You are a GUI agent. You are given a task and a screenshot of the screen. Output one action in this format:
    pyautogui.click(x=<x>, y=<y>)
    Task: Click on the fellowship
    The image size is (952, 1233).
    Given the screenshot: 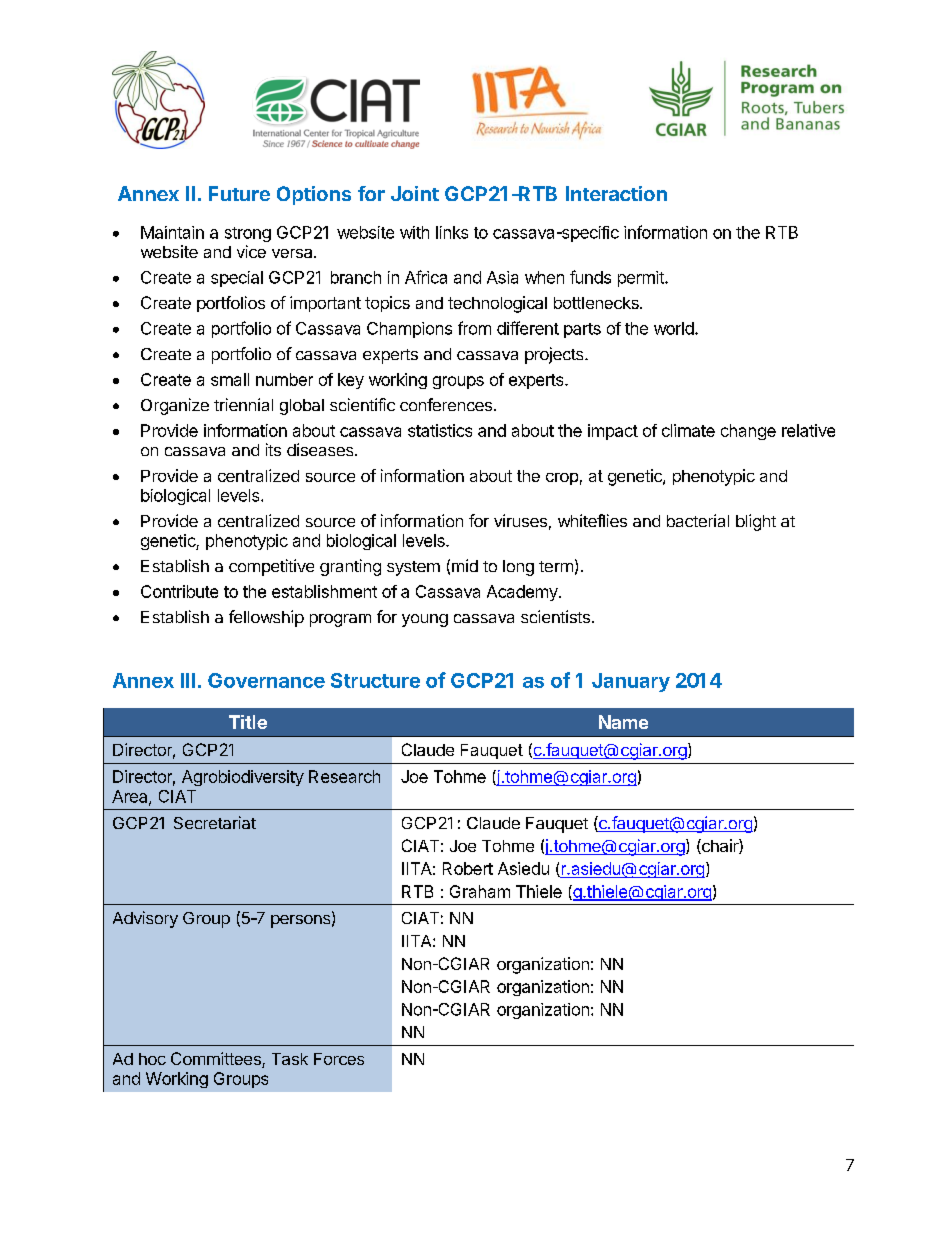 What is the action you would take?
    pyautogui.click(x=266, y=618)
